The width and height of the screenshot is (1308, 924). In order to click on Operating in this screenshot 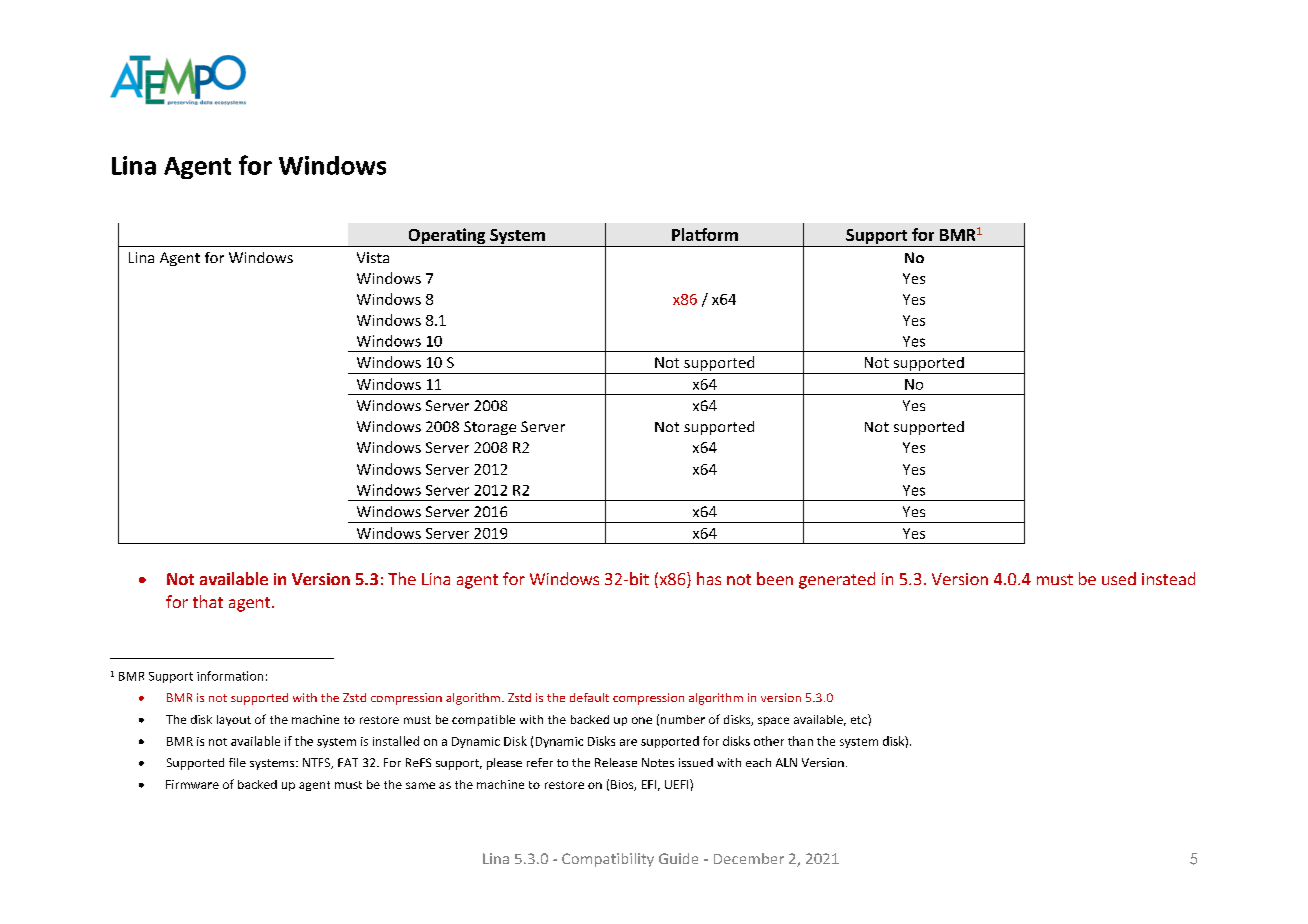, I will do `click(447, 237)`.
